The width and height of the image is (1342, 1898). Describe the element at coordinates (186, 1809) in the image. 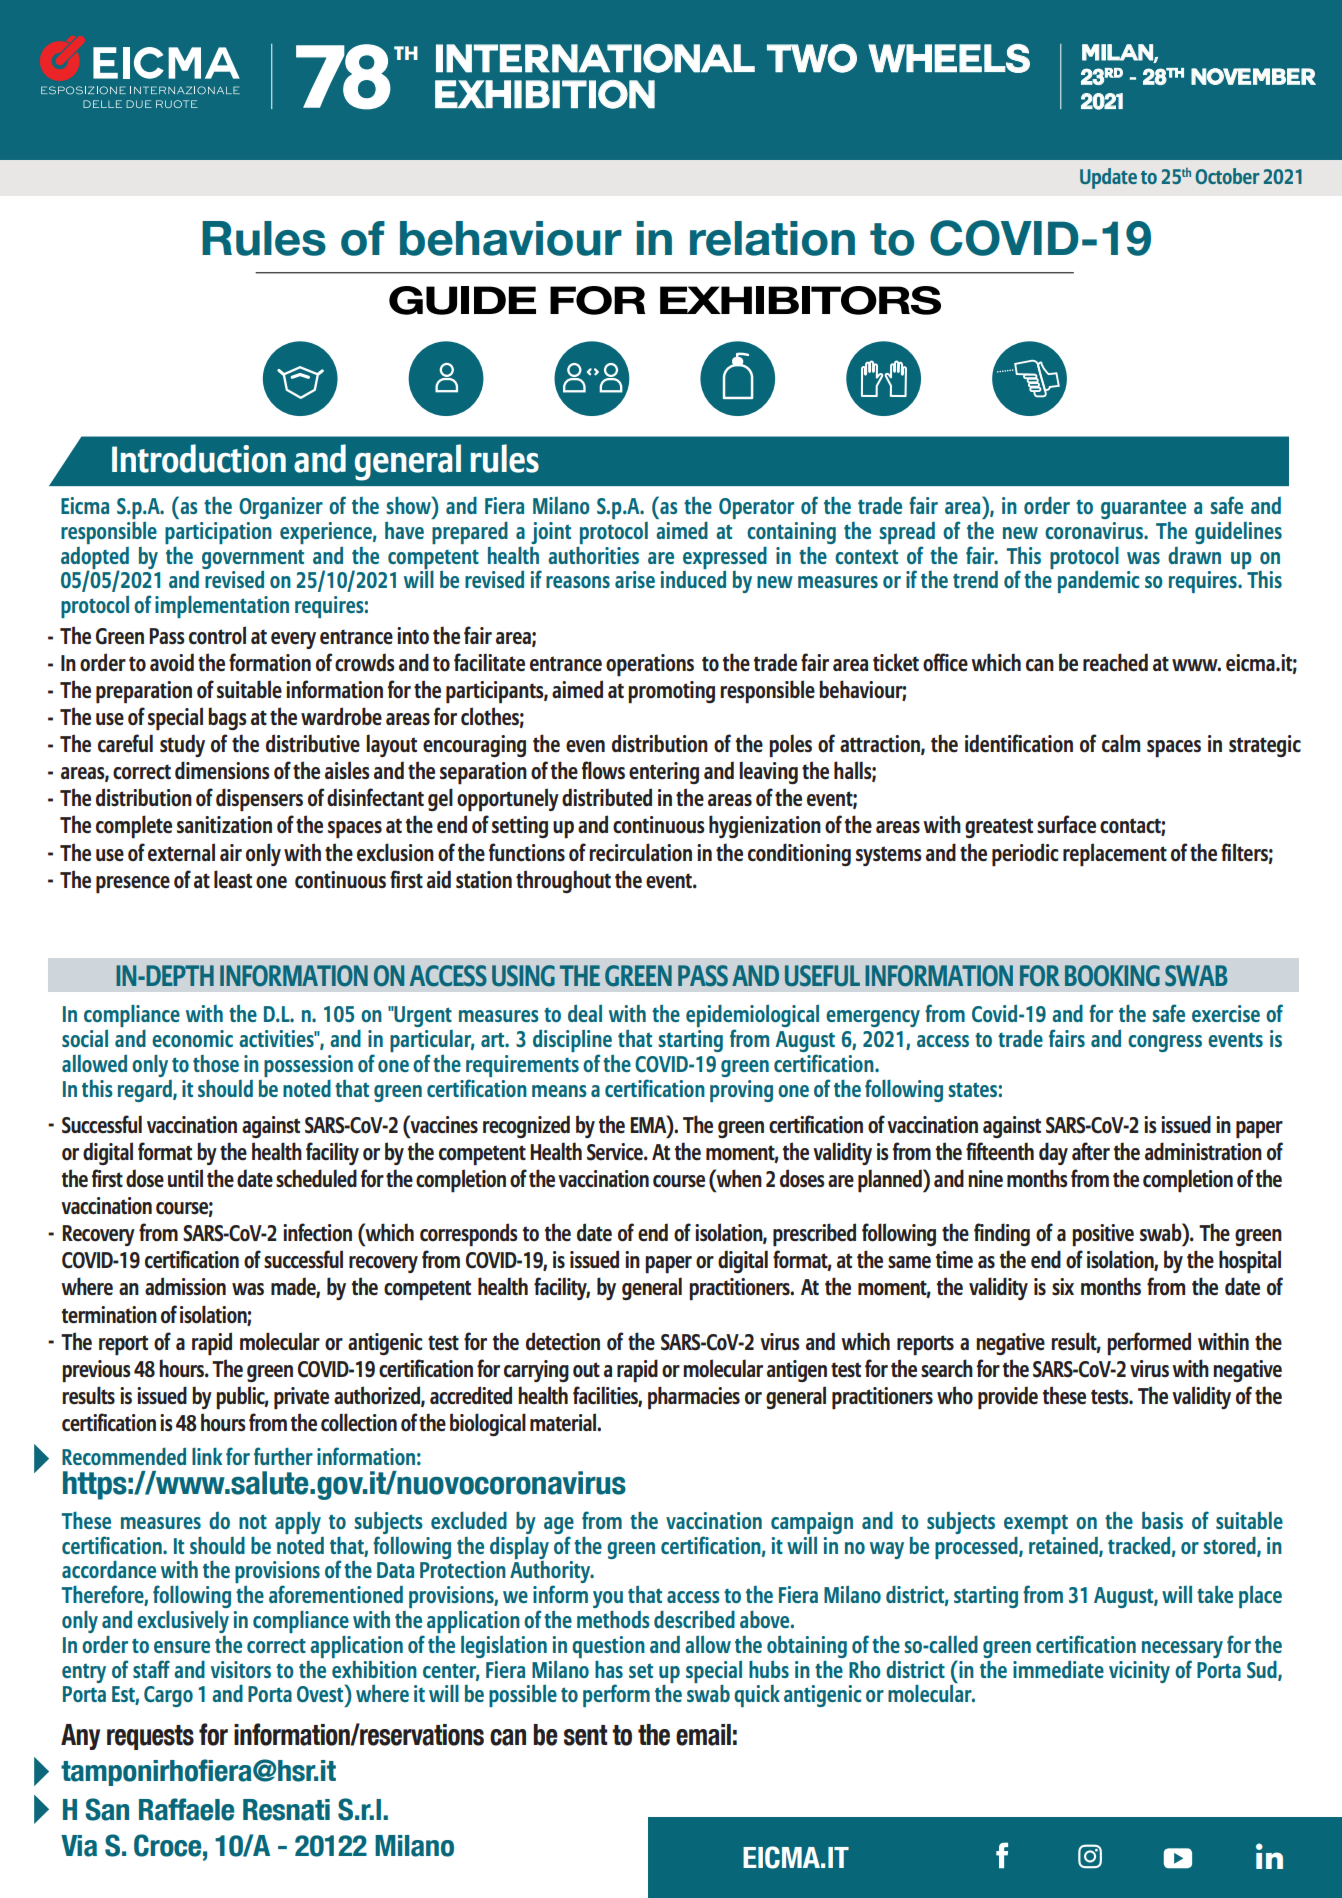

I see `Raffaele` at that location.
